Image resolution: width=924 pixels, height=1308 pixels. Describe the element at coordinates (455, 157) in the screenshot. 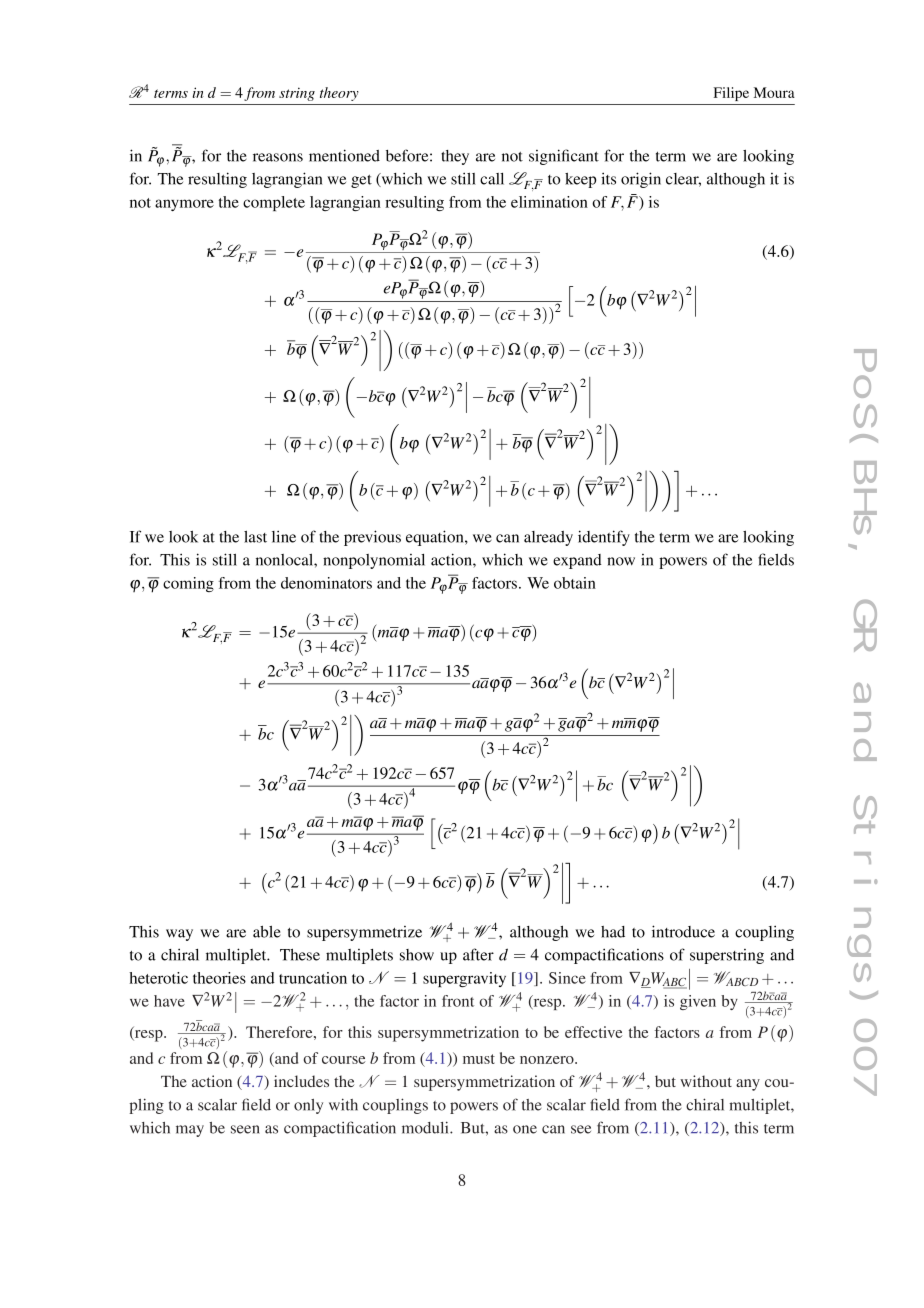

I see `they` at that location.
